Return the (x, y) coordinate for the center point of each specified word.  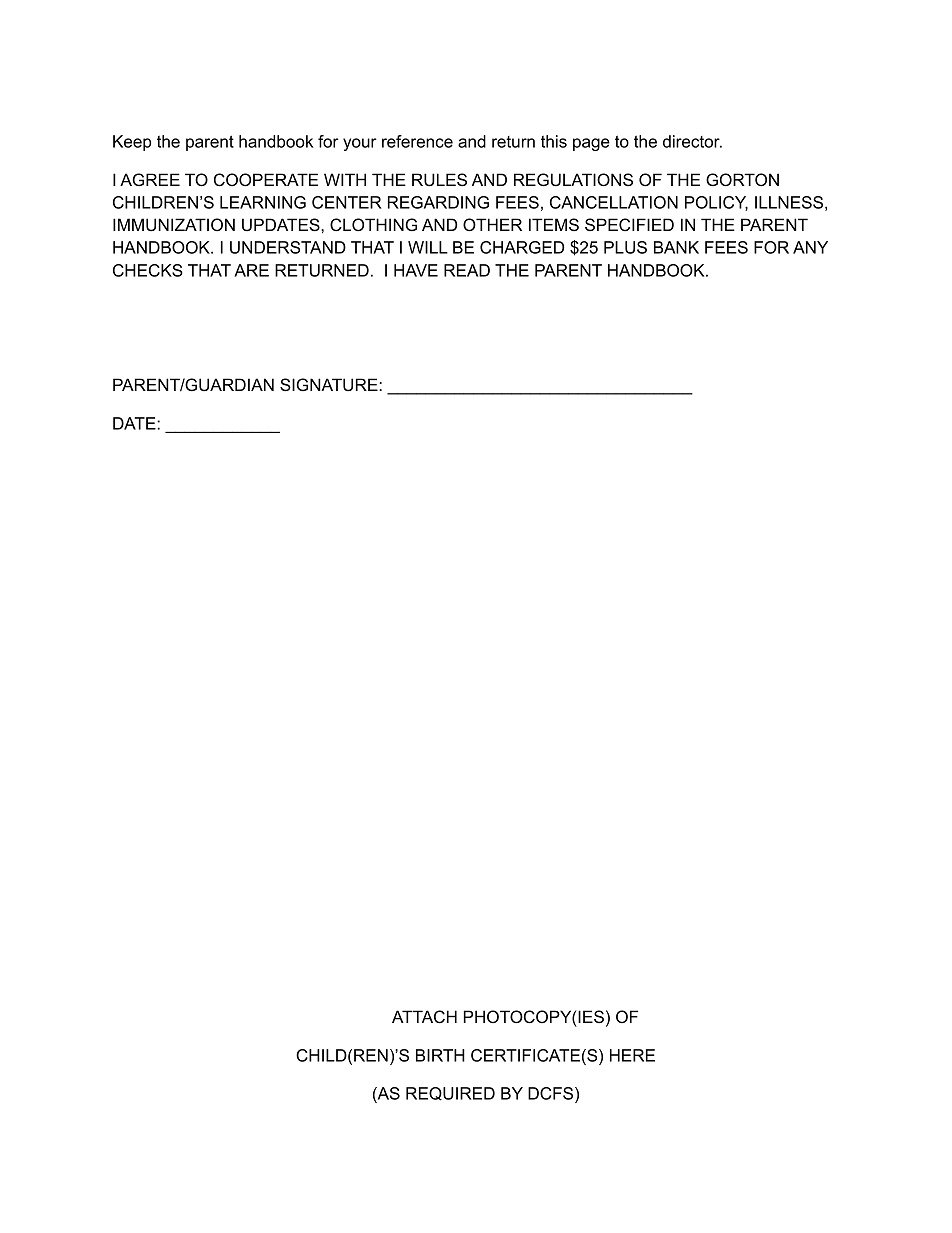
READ (467, 270)
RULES (439, 180)
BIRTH (440, 1055)
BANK (676, 247)
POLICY (716, 203)
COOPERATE (266, 180)
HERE (632, 1055)
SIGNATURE (330, 385)
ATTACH (424, 1017)
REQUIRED (450, 1094)
